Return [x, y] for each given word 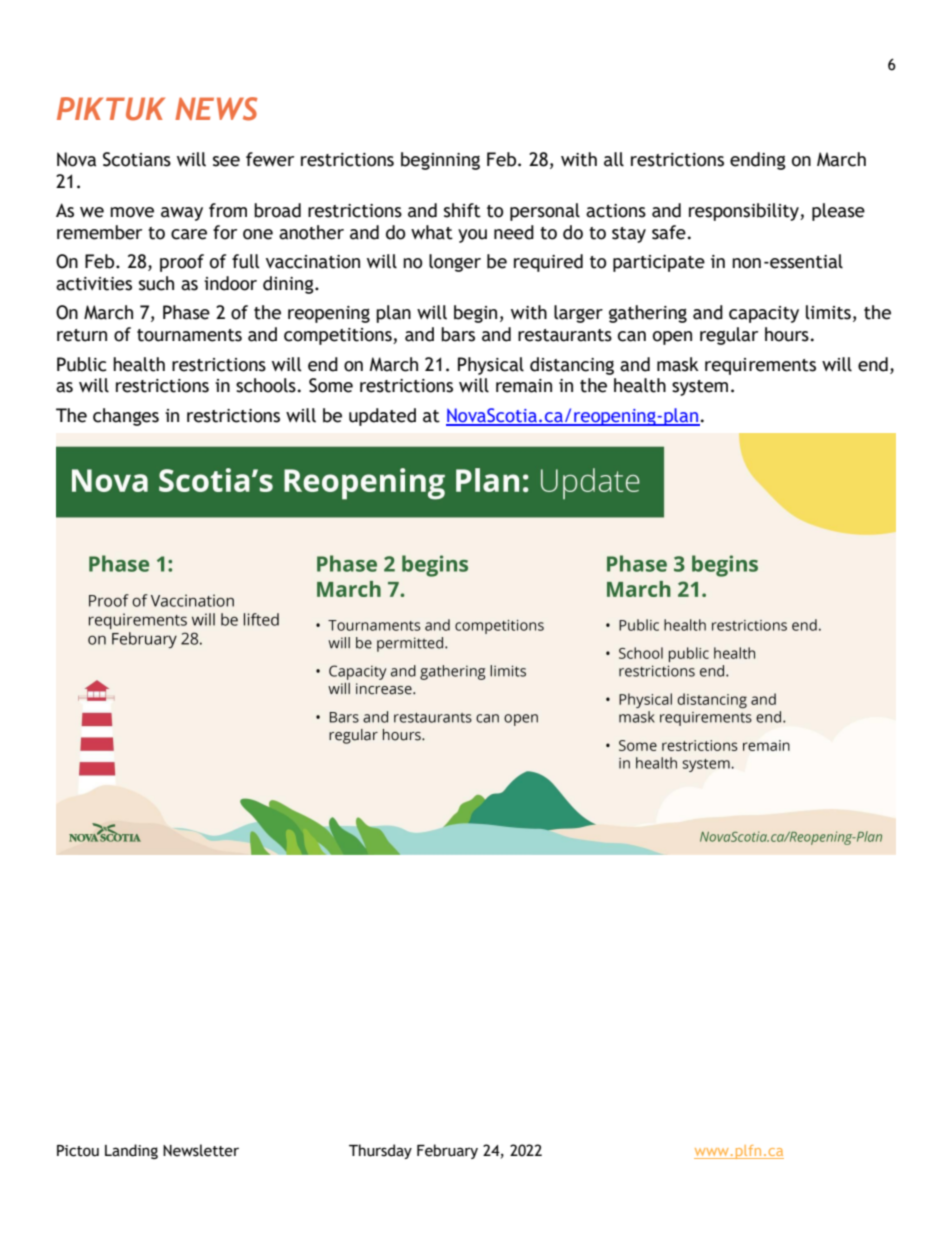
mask [678, 364]
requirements [760, 366]
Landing [131, 1151]
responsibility [745, 212]
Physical [491, 366]
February [447, 1151]
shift [462, 210]
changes [126, 417]
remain [524, 386]
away [182, 214]
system [700, 388]
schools [266, 385]
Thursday [380, 1151]
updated [382, 417]
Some [331, 385]
